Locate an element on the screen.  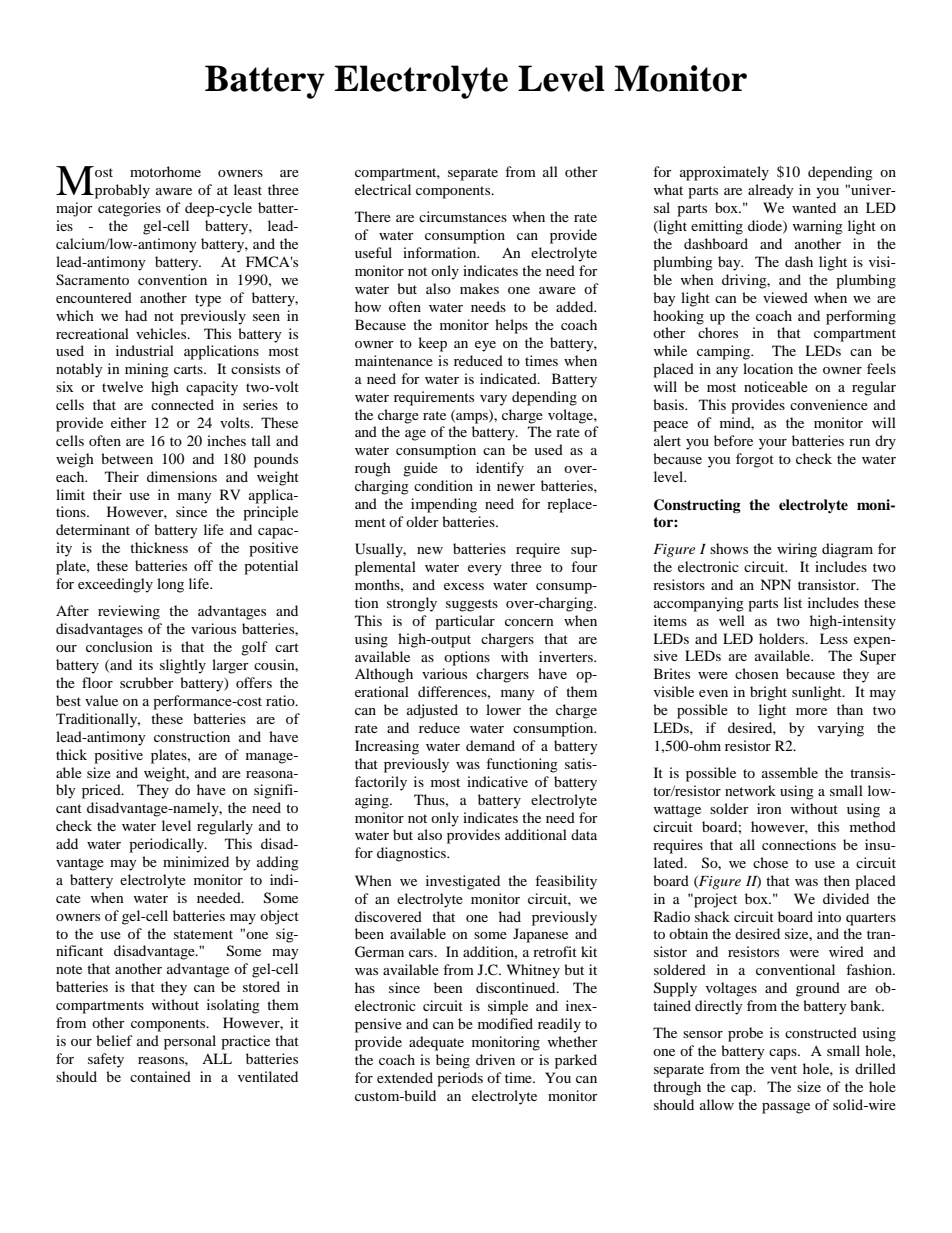
already is located at coordinates (771, 191).
